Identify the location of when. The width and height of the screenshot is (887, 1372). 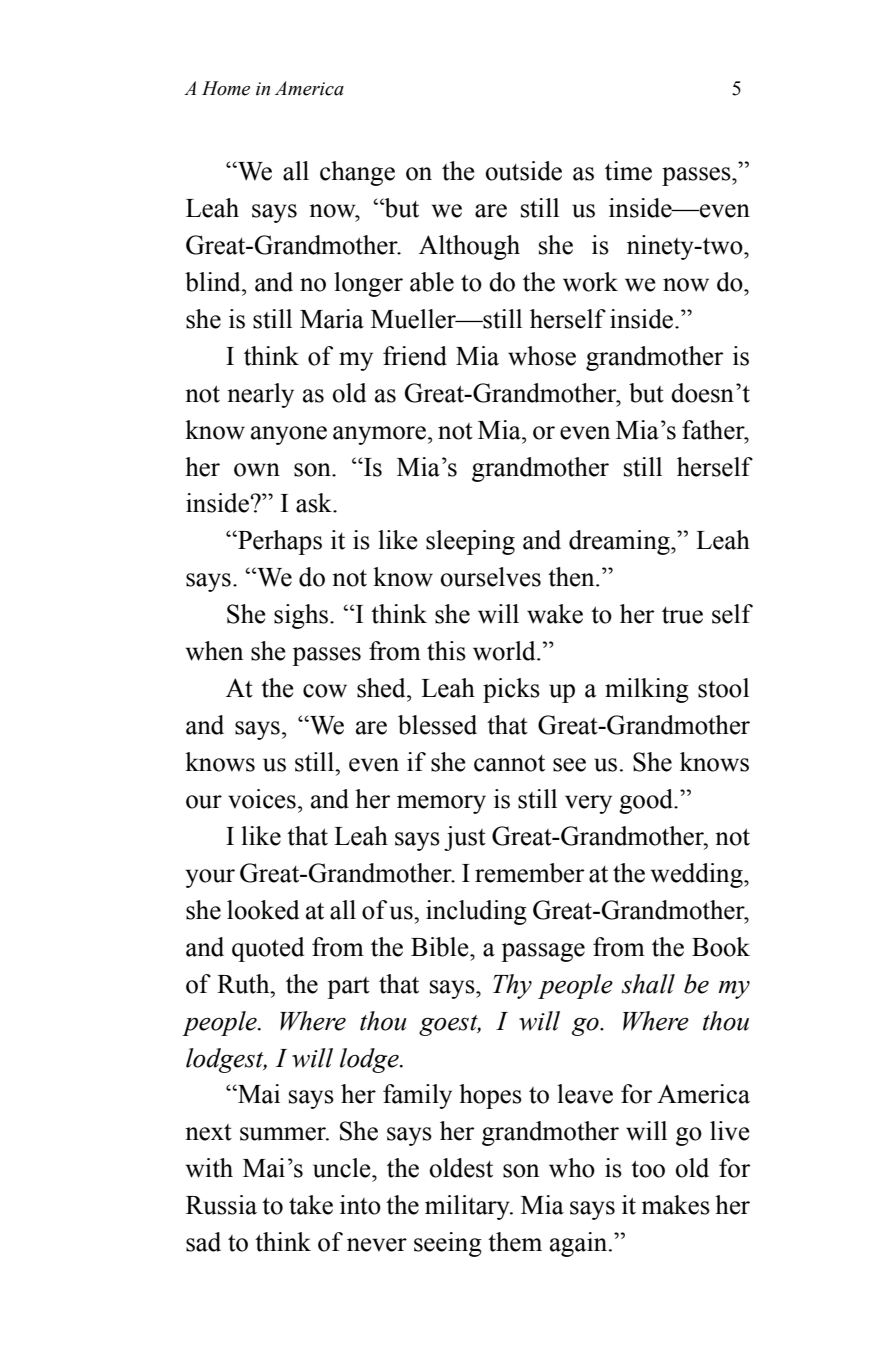
(214, 651).
